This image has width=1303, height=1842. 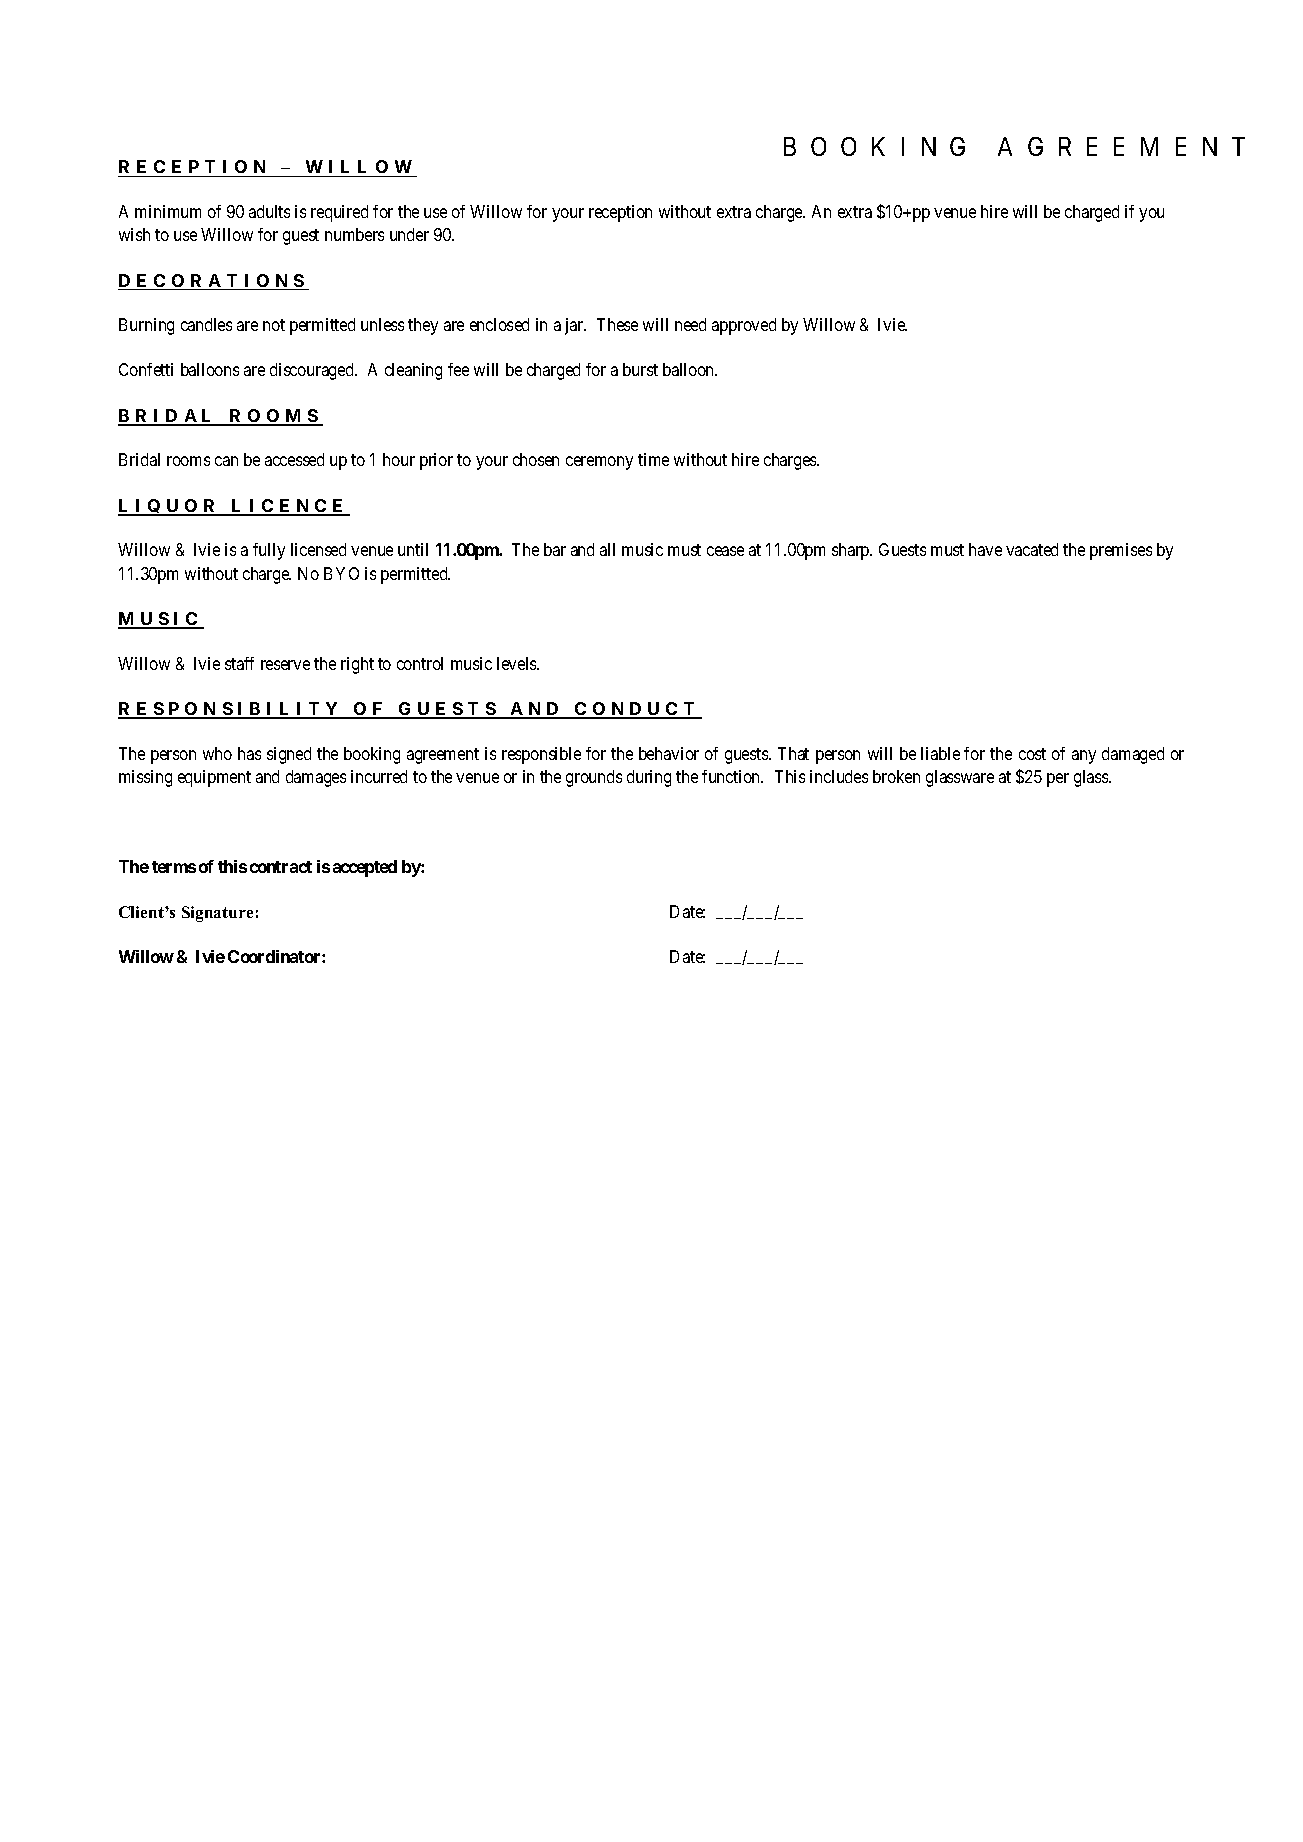 I want to click on approved, so click(x=744, y=326).
